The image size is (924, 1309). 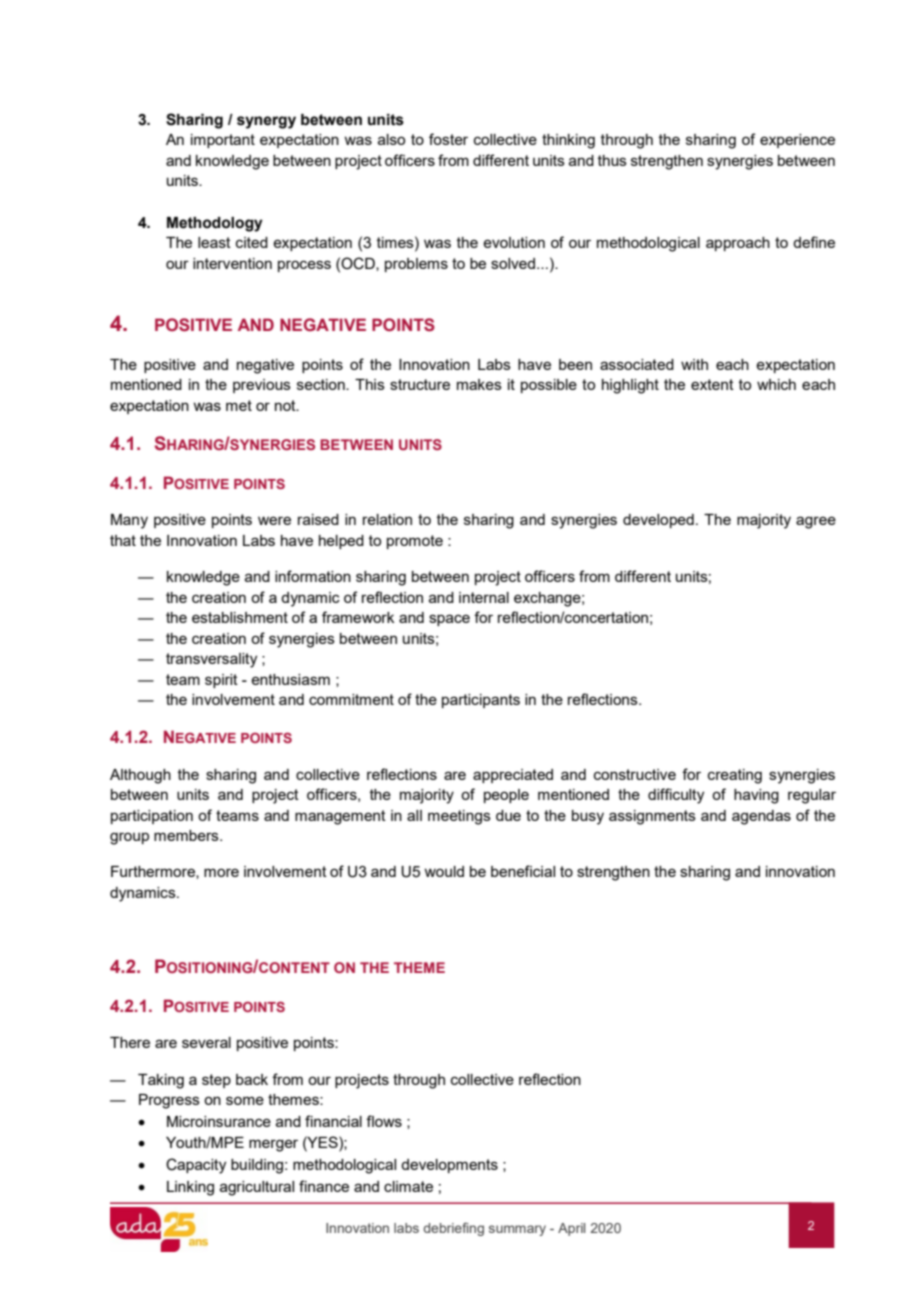 I want to click on previous, so click(x=262, y=386).
